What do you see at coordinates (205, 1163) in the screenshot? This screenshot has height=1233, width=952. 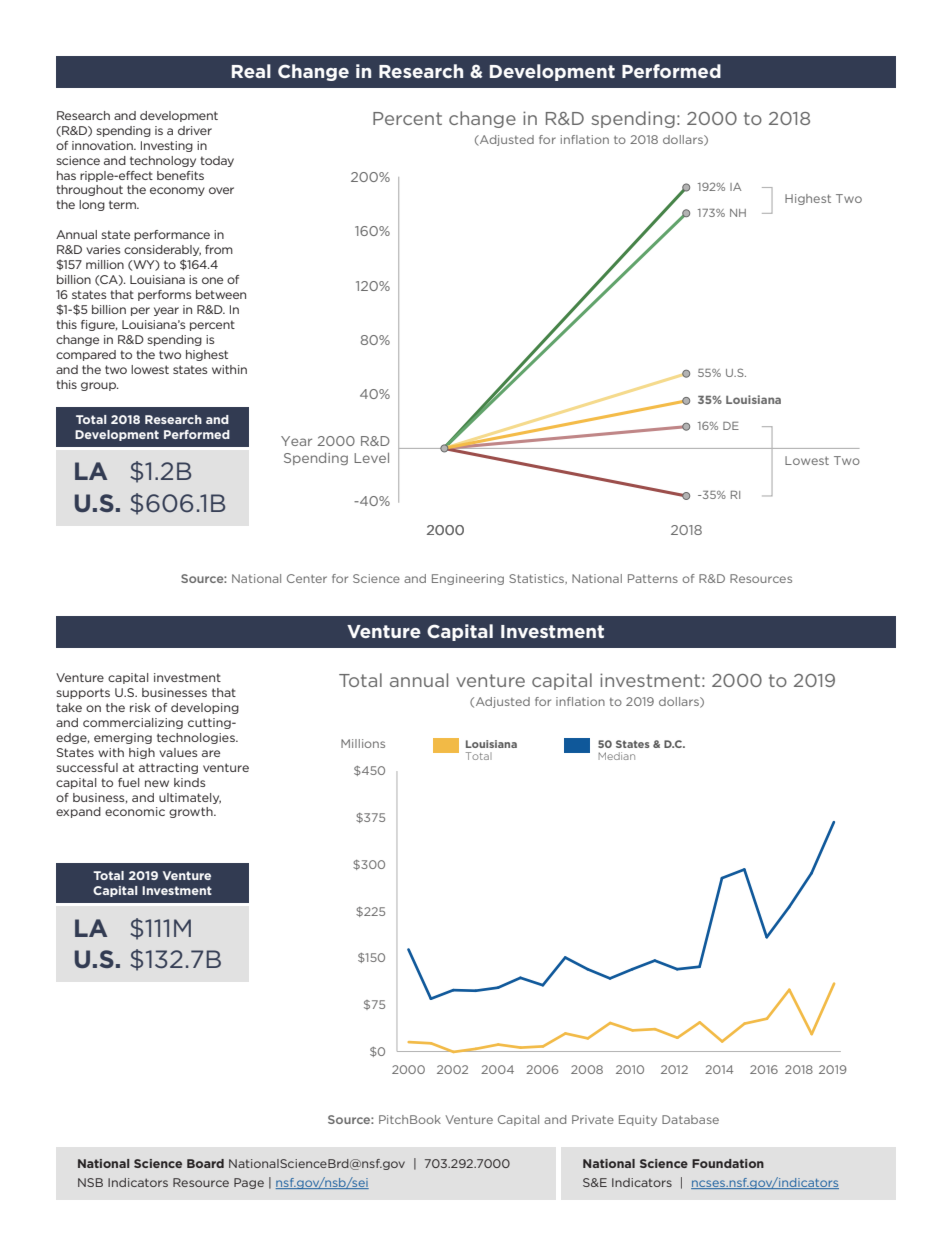 I see `Board` at bounding box center [205, 1163].
